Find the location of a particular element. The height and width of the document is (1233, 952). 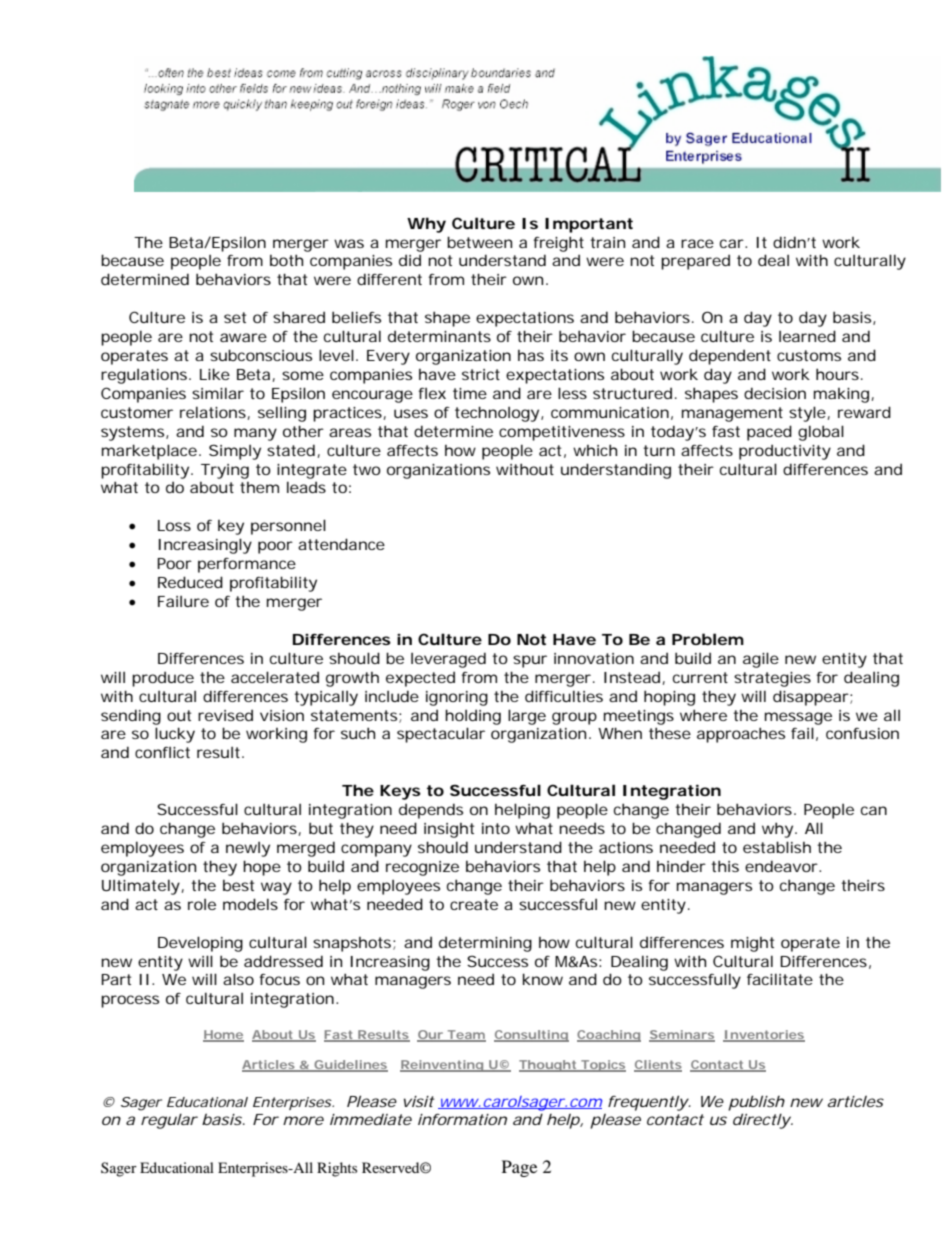

both is located at coordinates (286, 260).
